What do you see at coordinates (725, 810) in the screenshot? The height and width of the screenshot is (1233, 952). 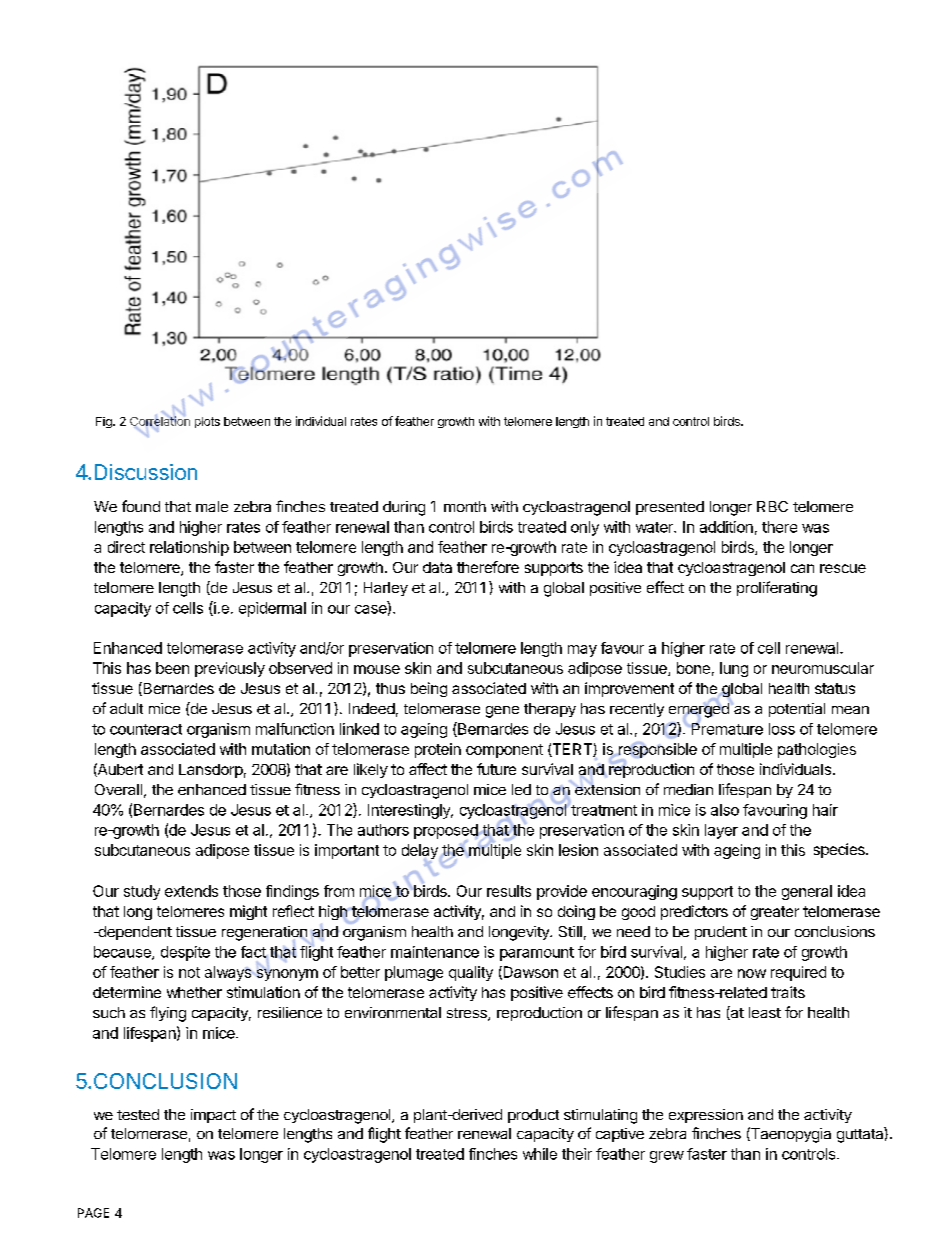 I see `also` at bounding box center [725, 810].
